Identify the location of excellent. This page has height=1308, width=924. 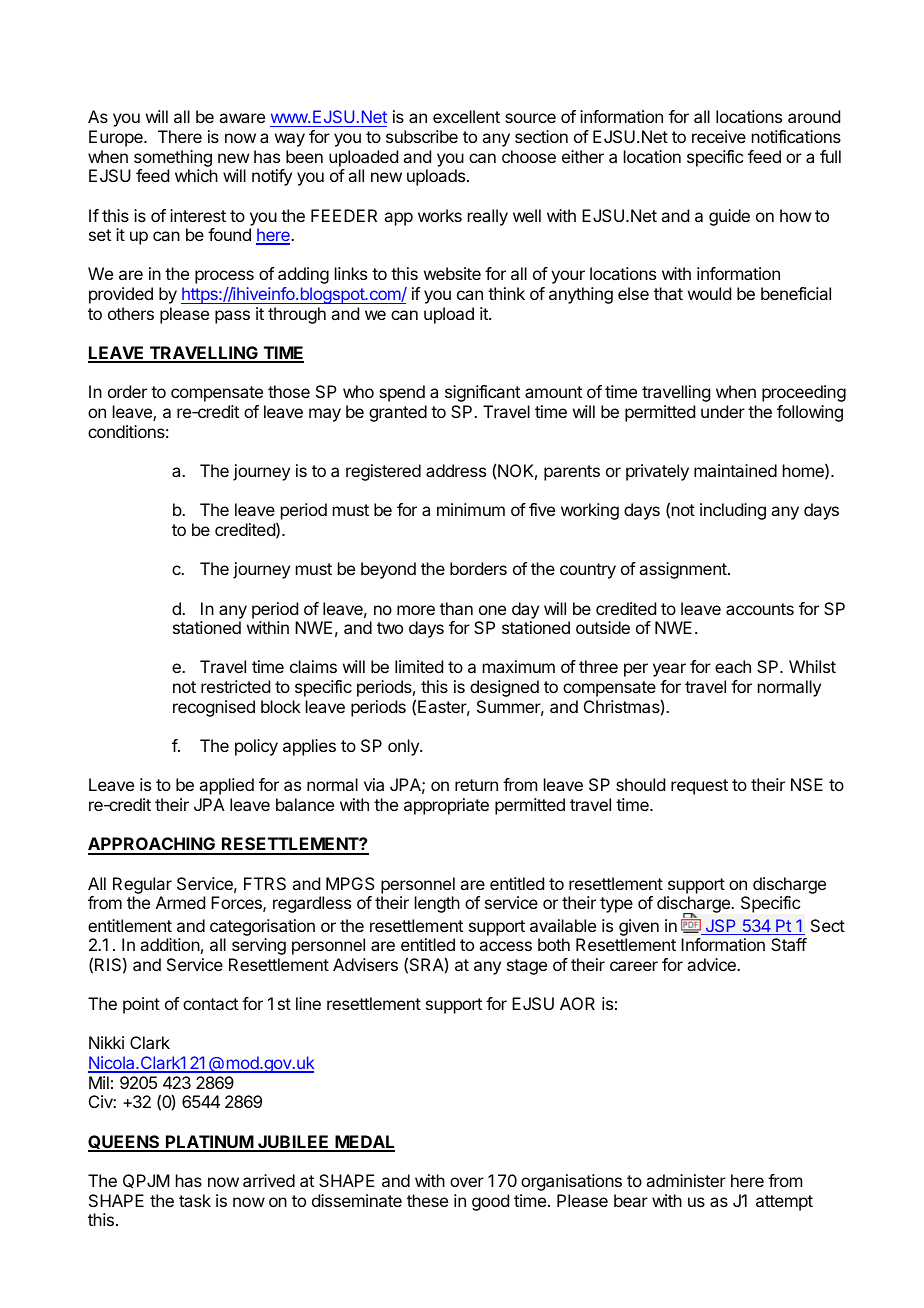
(466, 116).
